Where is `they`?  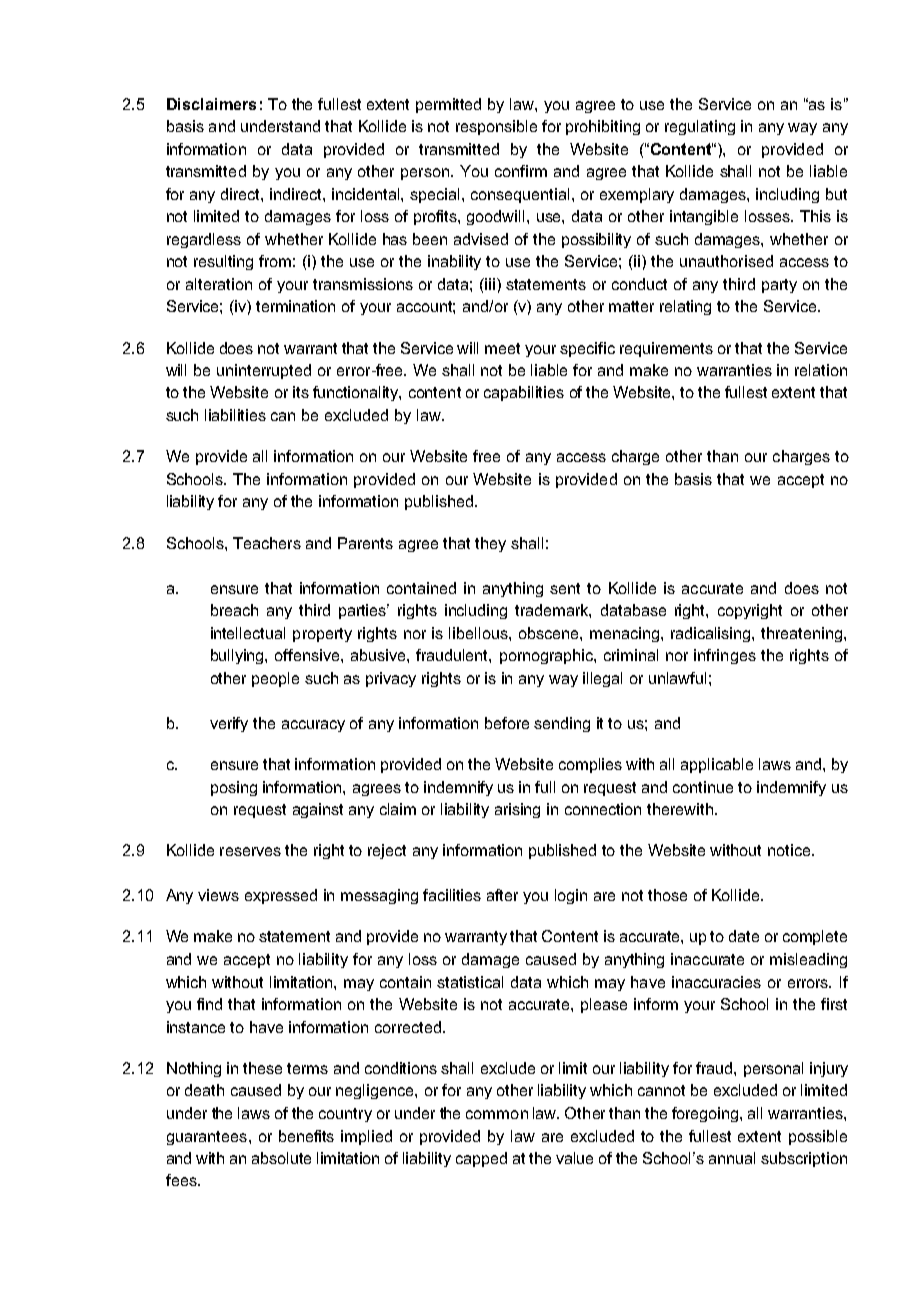 they is located at coordinates (490, 544).
